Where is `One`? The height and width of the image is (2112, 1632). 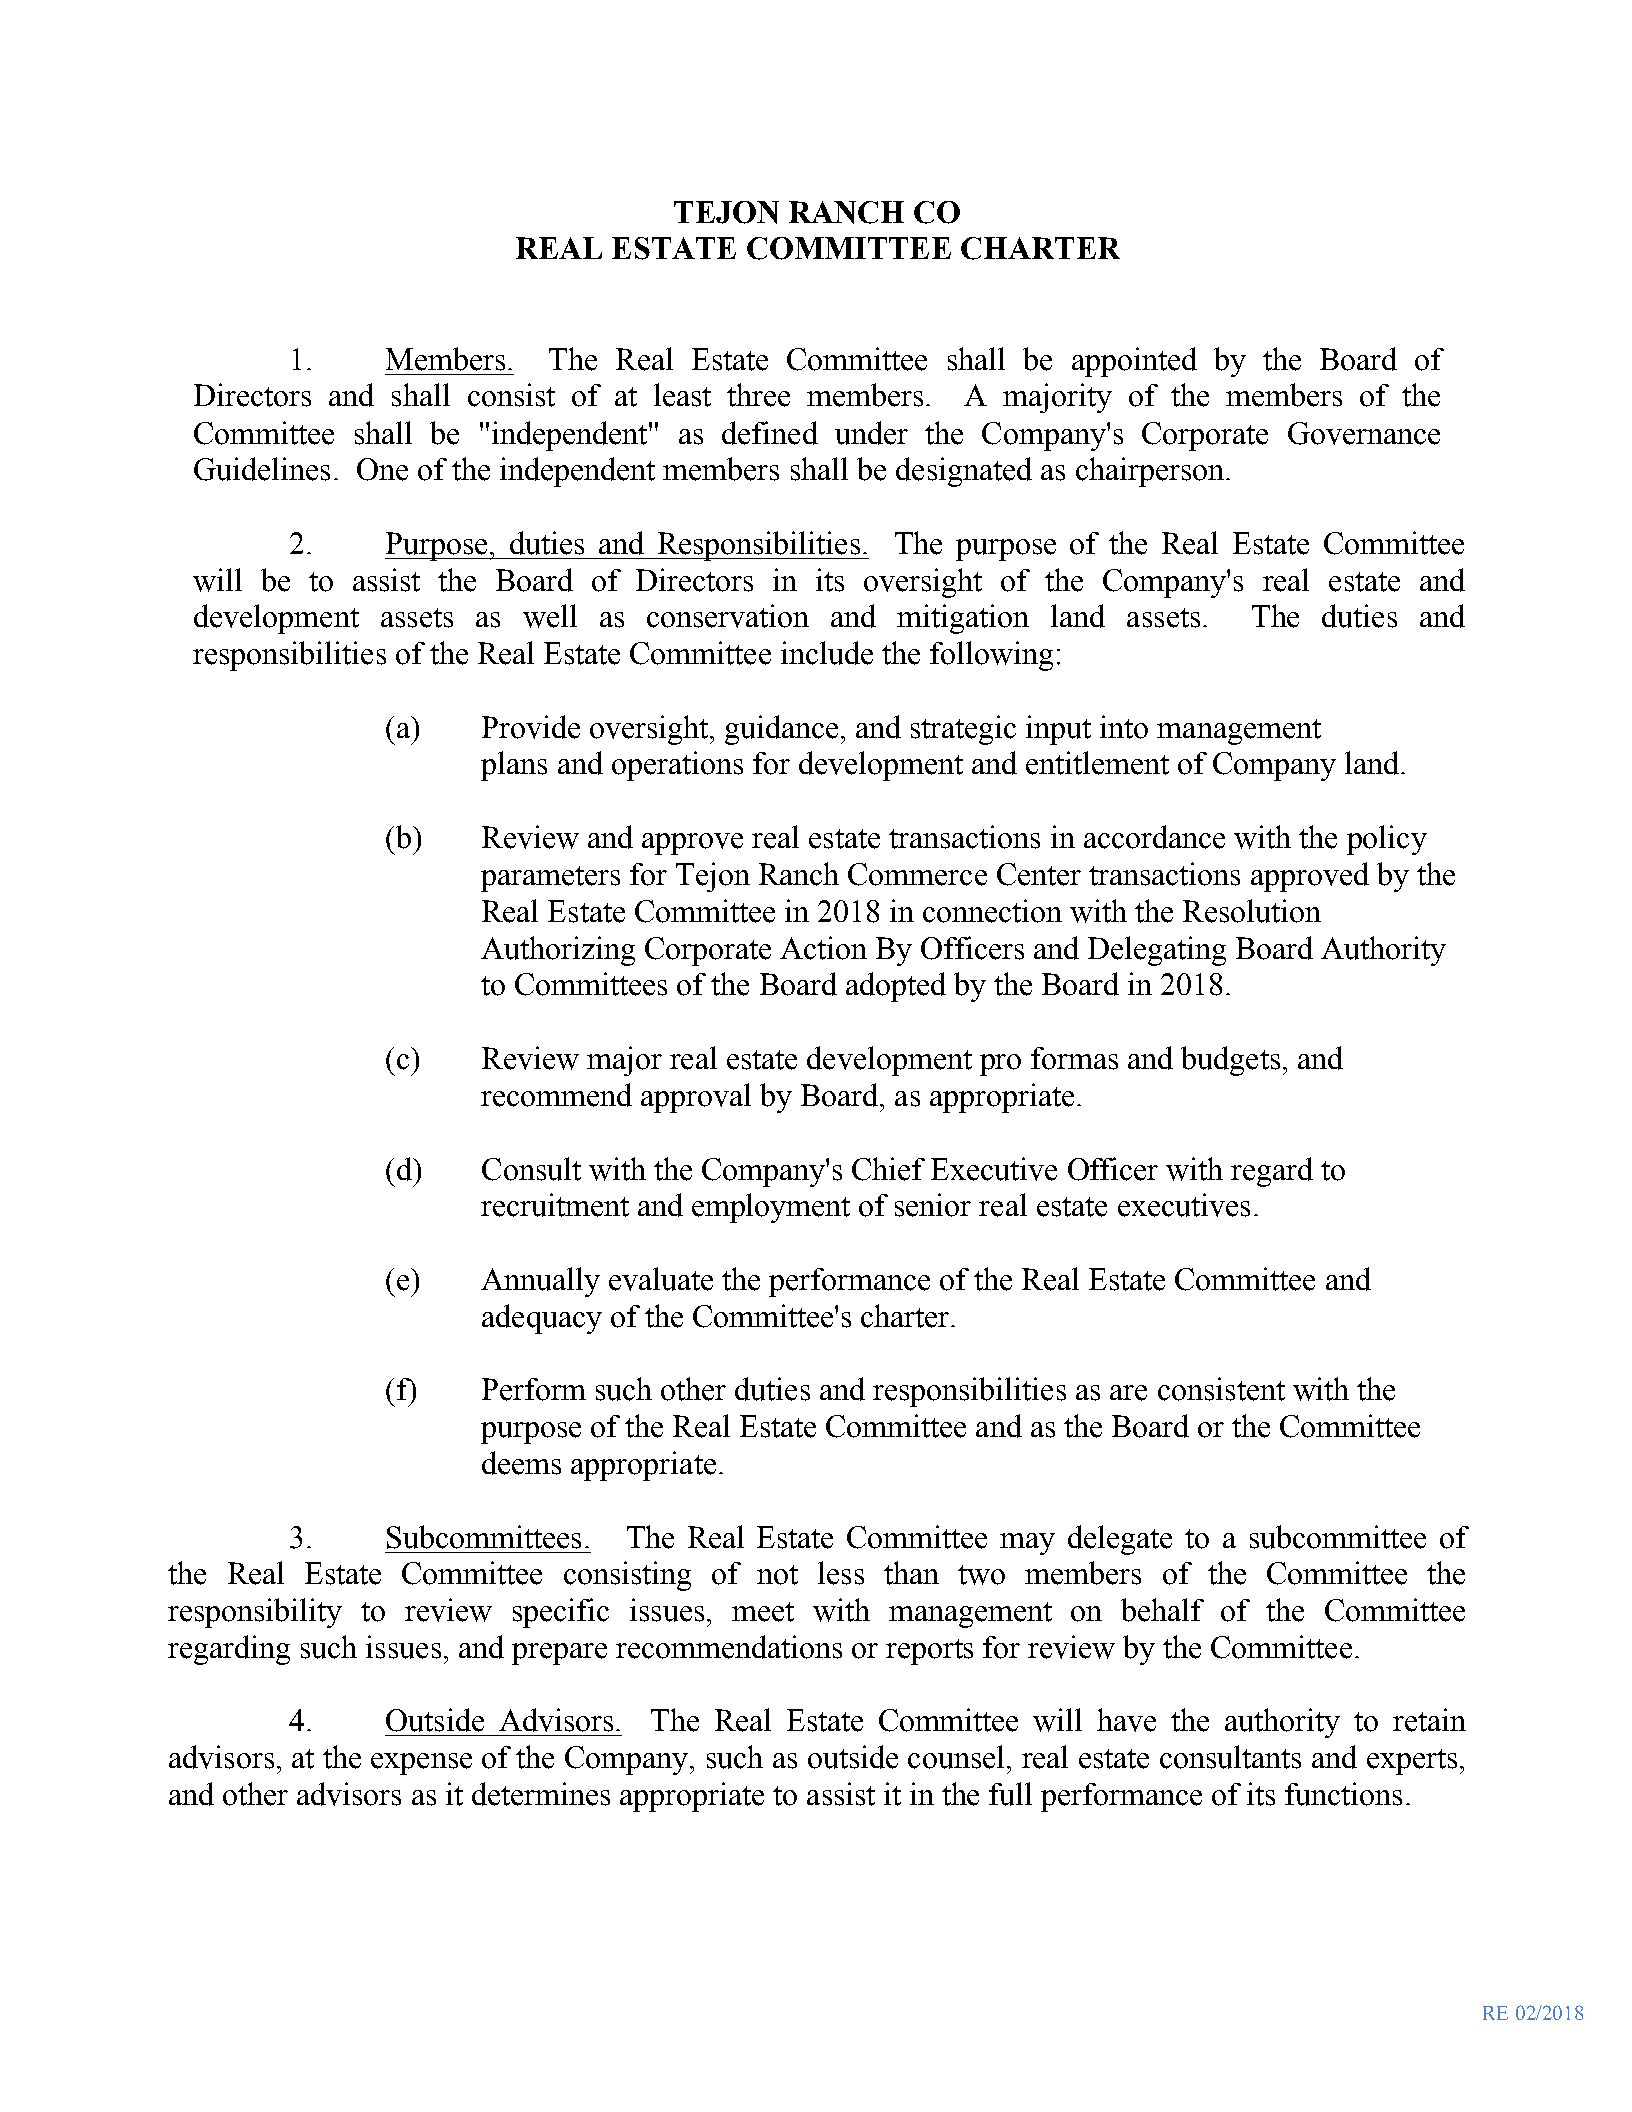 One is located at coordinates (382, 469).
